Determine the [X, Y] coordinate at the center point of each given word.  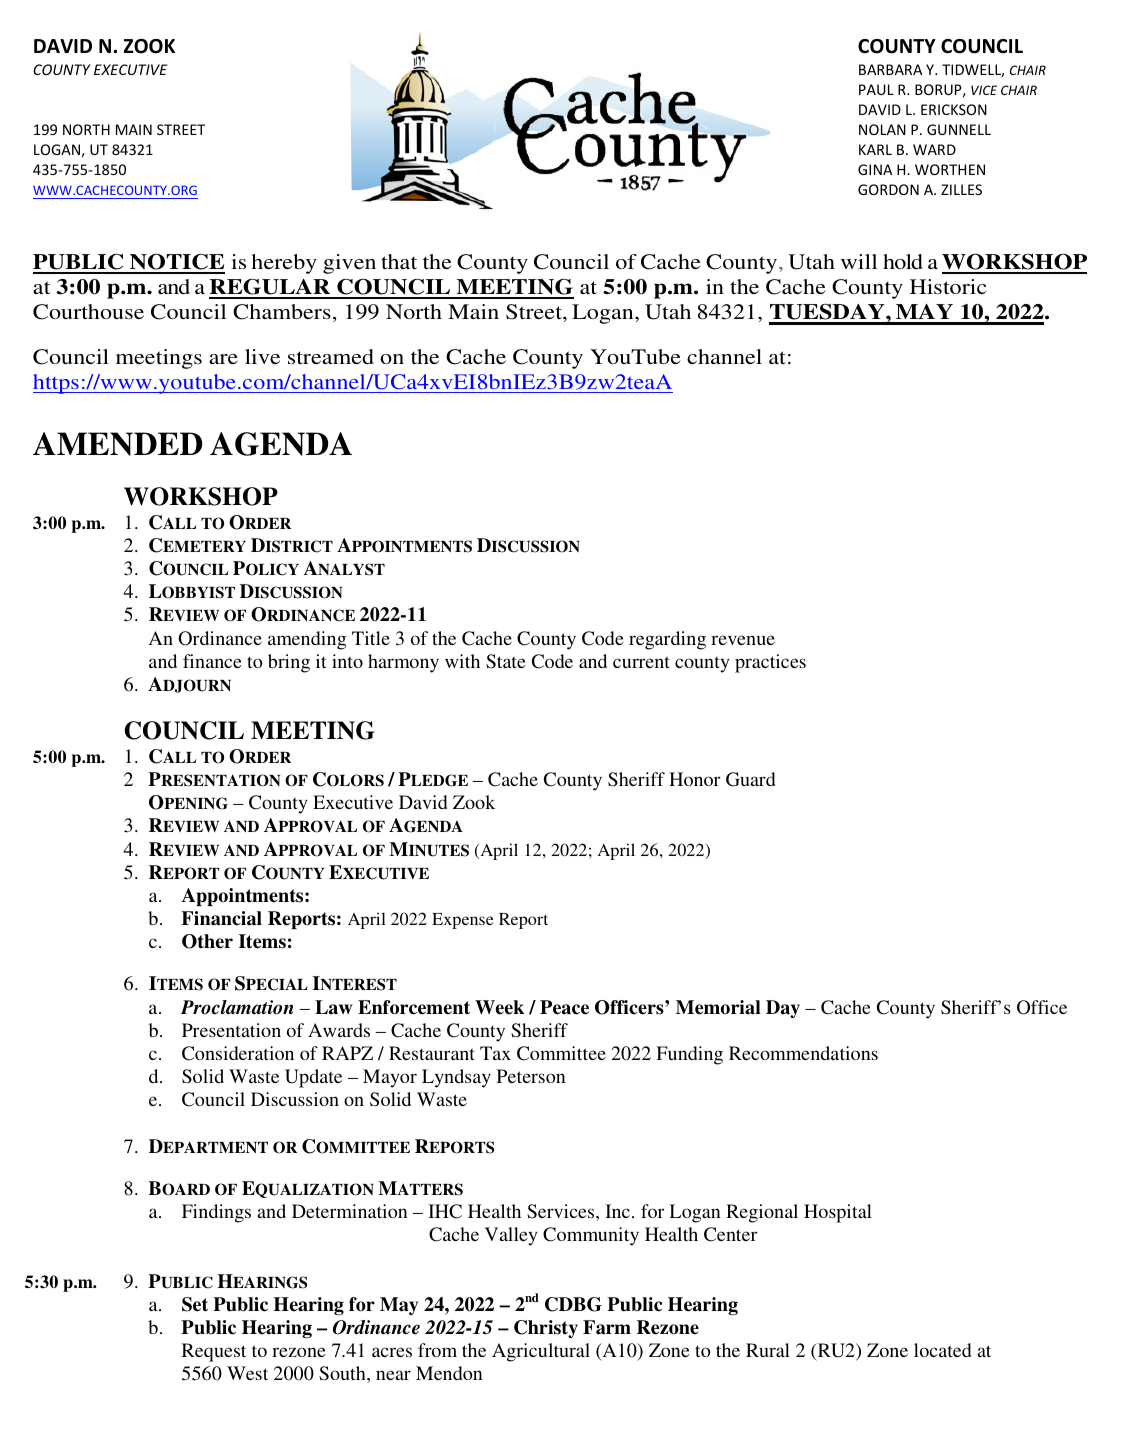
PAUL [876, 89]
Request [214, 1352]
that [399, 261]
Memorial [718, 1007]
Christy [546, 1329]
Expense [463, 921]
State [506, 661]
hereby [284, 264]
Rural [768, 1350]
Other [207, 941]
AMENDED [118, 444]
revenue [743, 640]
